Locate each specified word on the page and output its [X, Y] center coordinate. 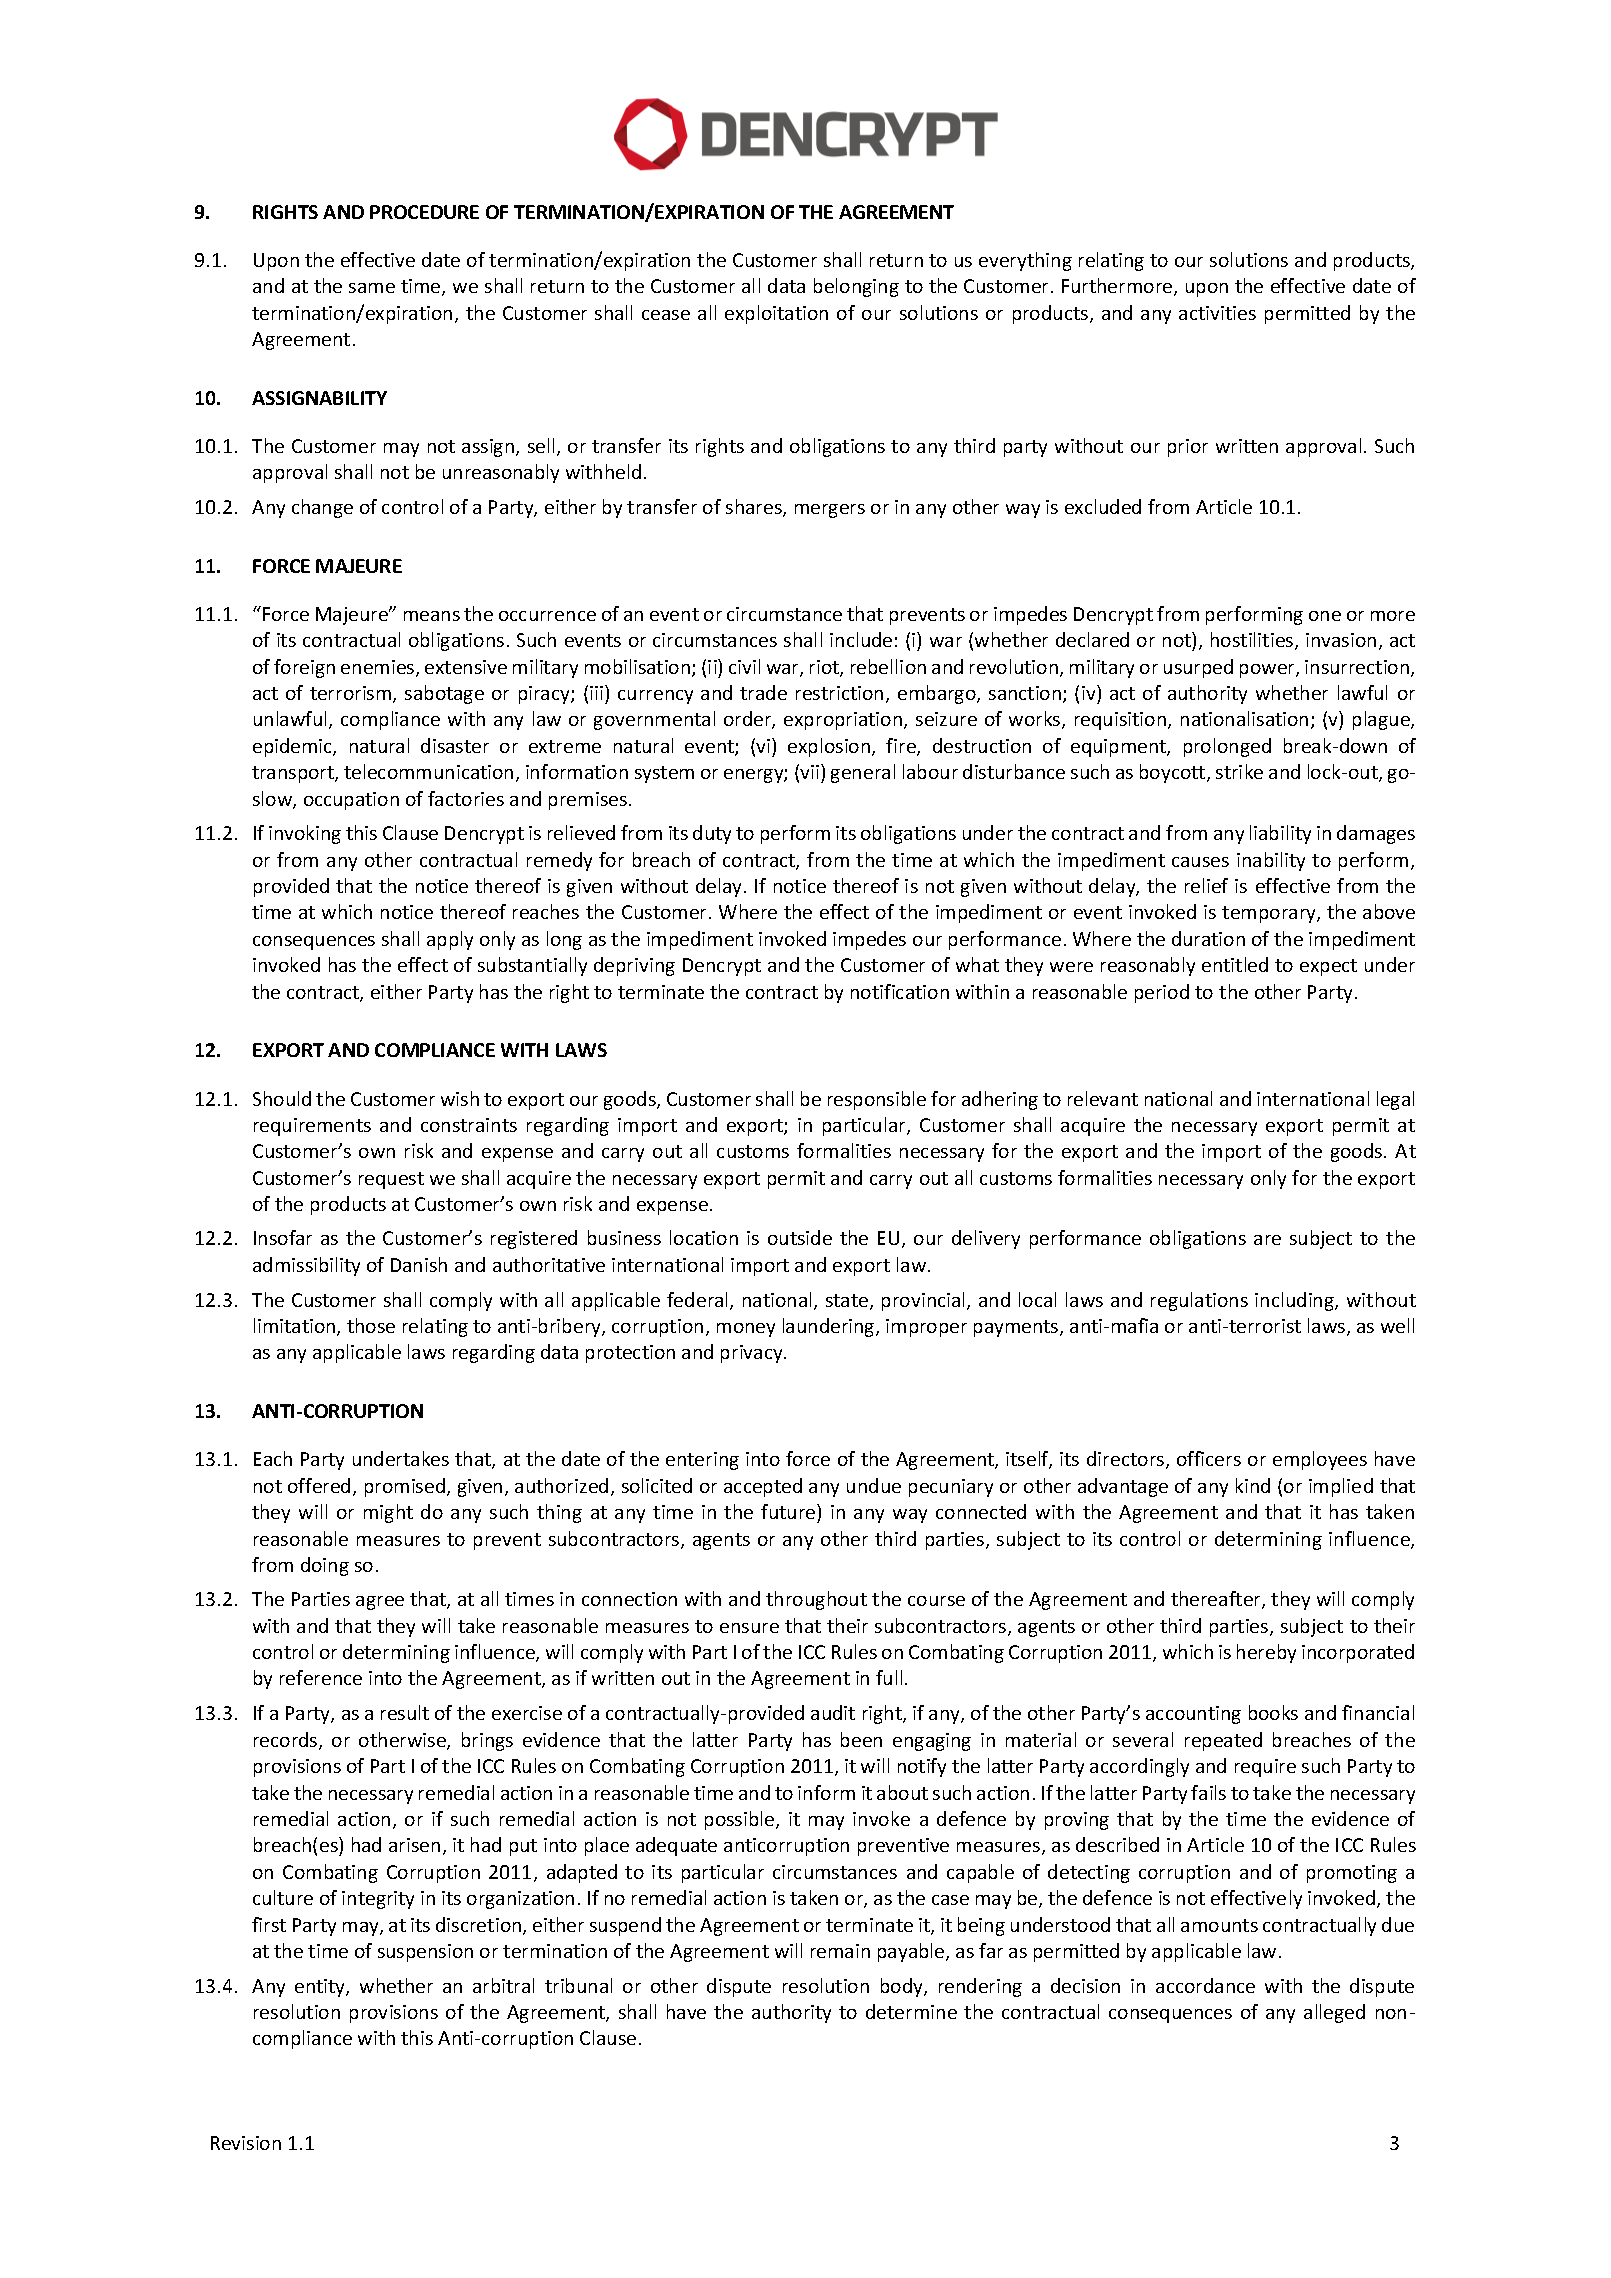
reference [321, 1677]
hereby [1266, 1653]
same [372, 288]
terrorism [352, 694]
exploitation [776, 314]
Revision [246, 2143]
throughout [816, 1600]
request [391, 1180]
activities [1217, 313]
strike [1239, 771]
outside [800, 1237]
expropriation [843, 721]
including [1295, 1301]
